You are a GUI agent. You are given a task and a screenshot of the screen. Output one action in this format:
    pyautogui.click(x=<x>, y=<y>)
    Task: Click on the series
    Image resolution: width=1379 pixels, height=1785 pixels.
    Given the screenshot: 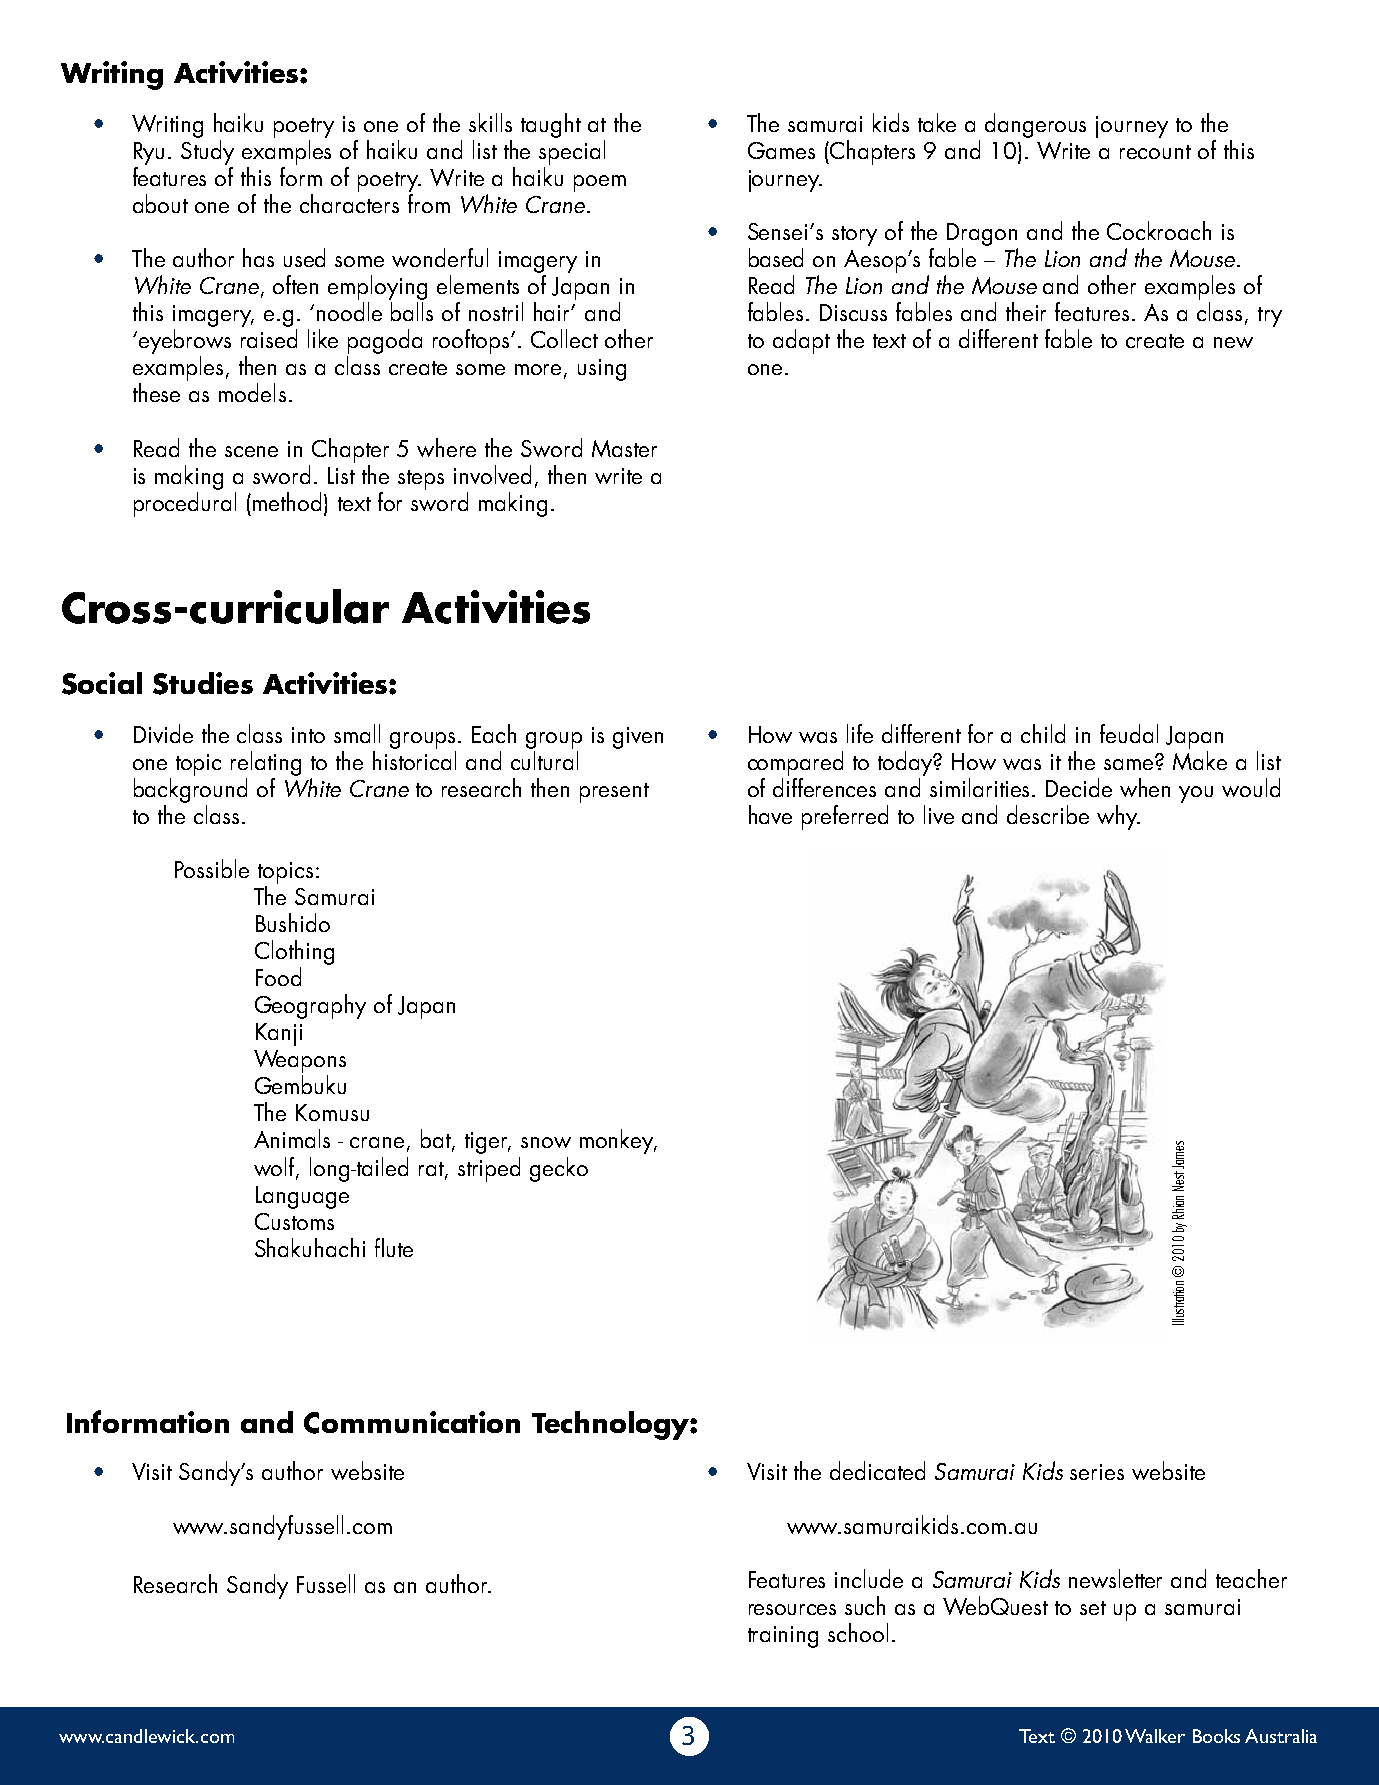 What is the action you would take?
    pyautogui.click(x=1097, y=1472)
